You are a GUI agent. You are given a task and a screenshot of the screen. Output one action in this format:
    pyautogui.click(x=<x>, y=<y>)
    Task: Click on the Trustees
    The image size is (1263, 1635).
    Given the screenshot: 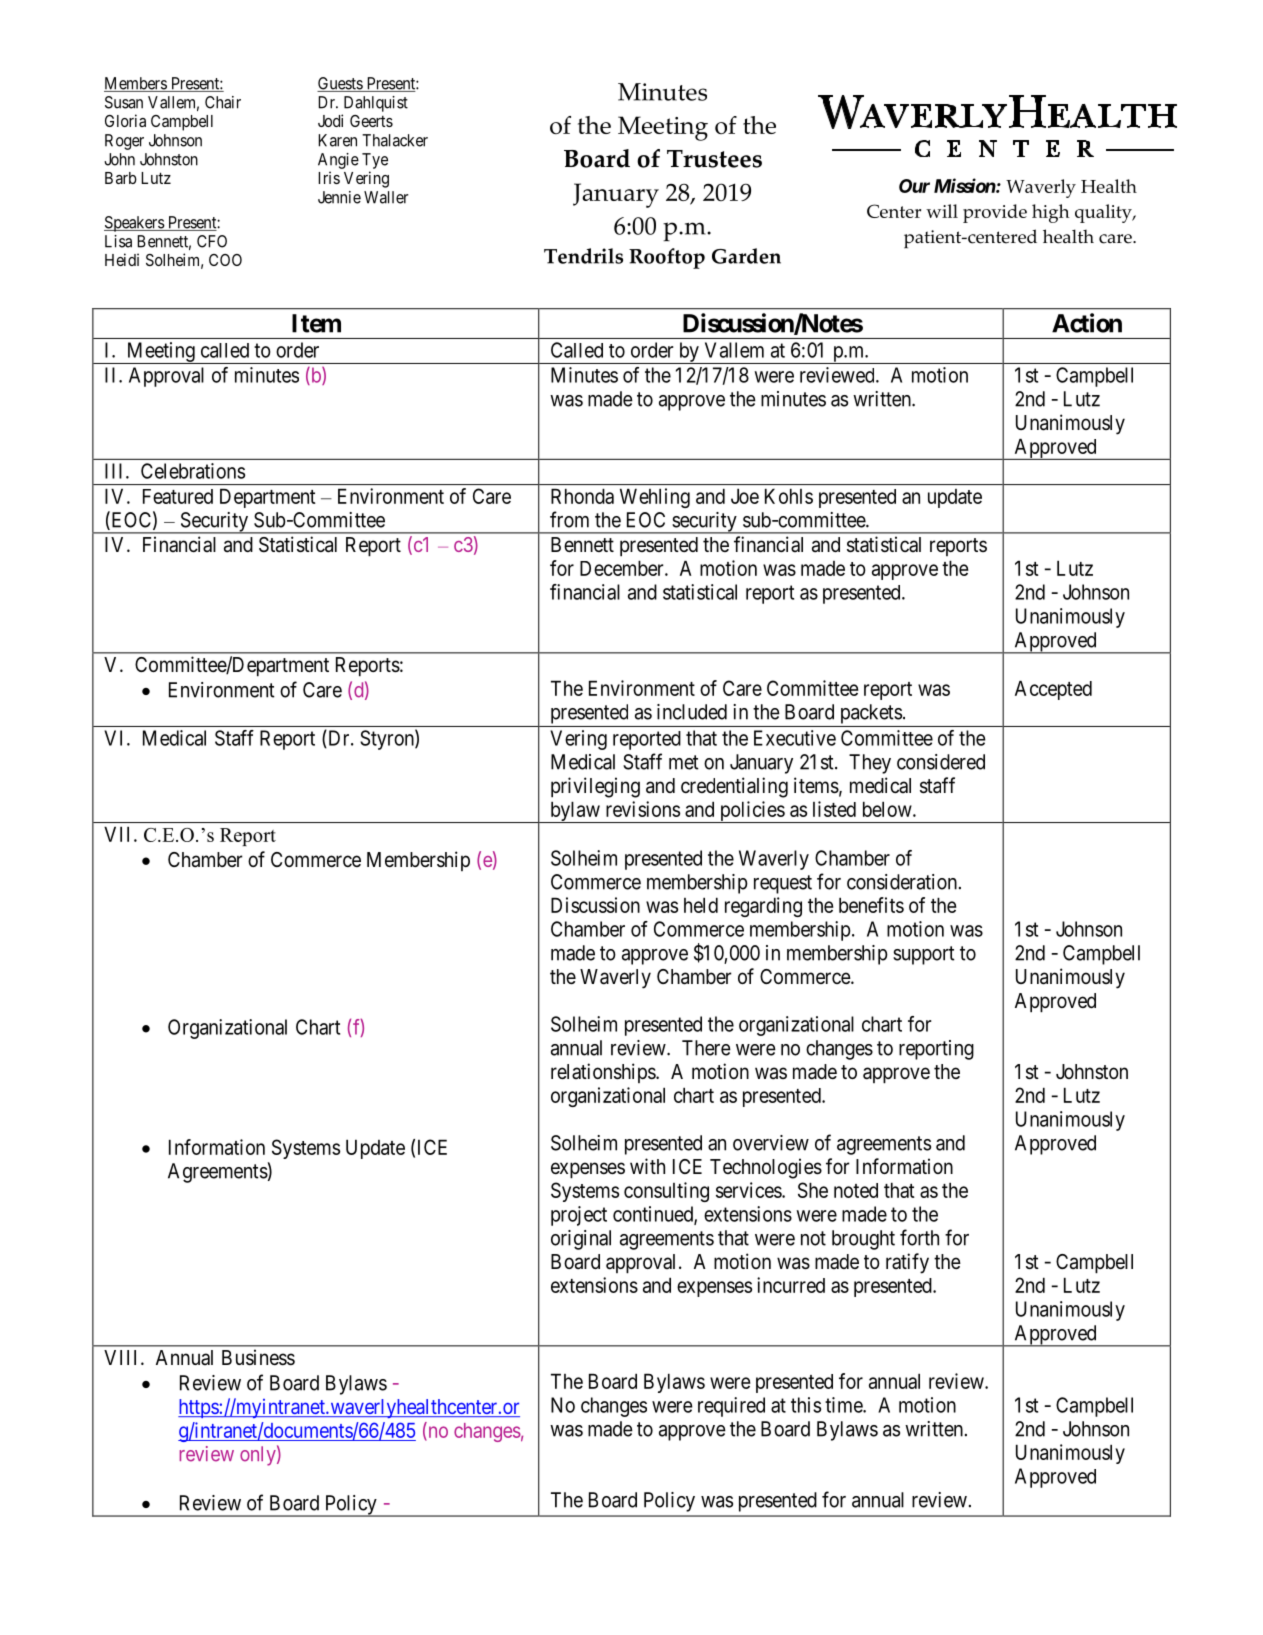 What is the action you would take?
    pyautogui.click(x=714, y=159)
